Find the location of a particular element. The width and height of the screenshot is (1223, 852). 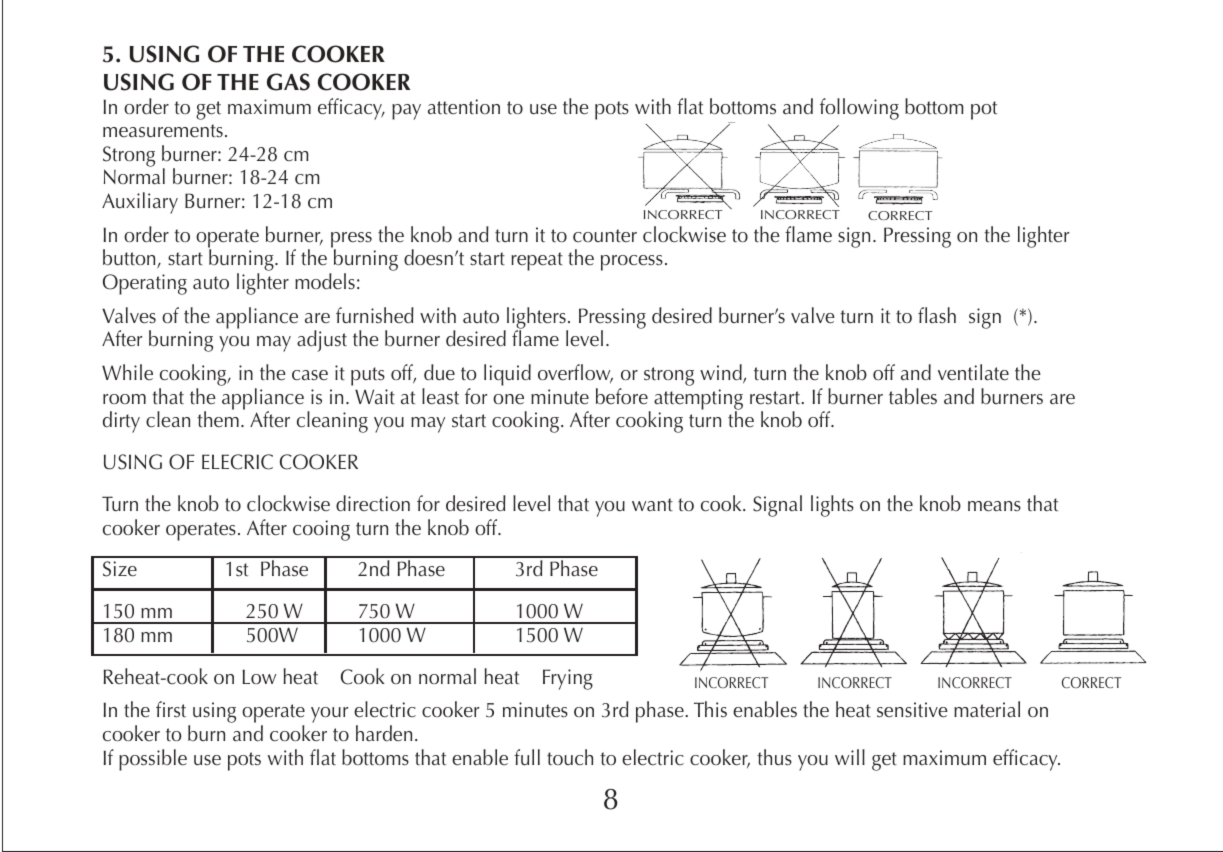

possible is located at coordinates (153, 760).
